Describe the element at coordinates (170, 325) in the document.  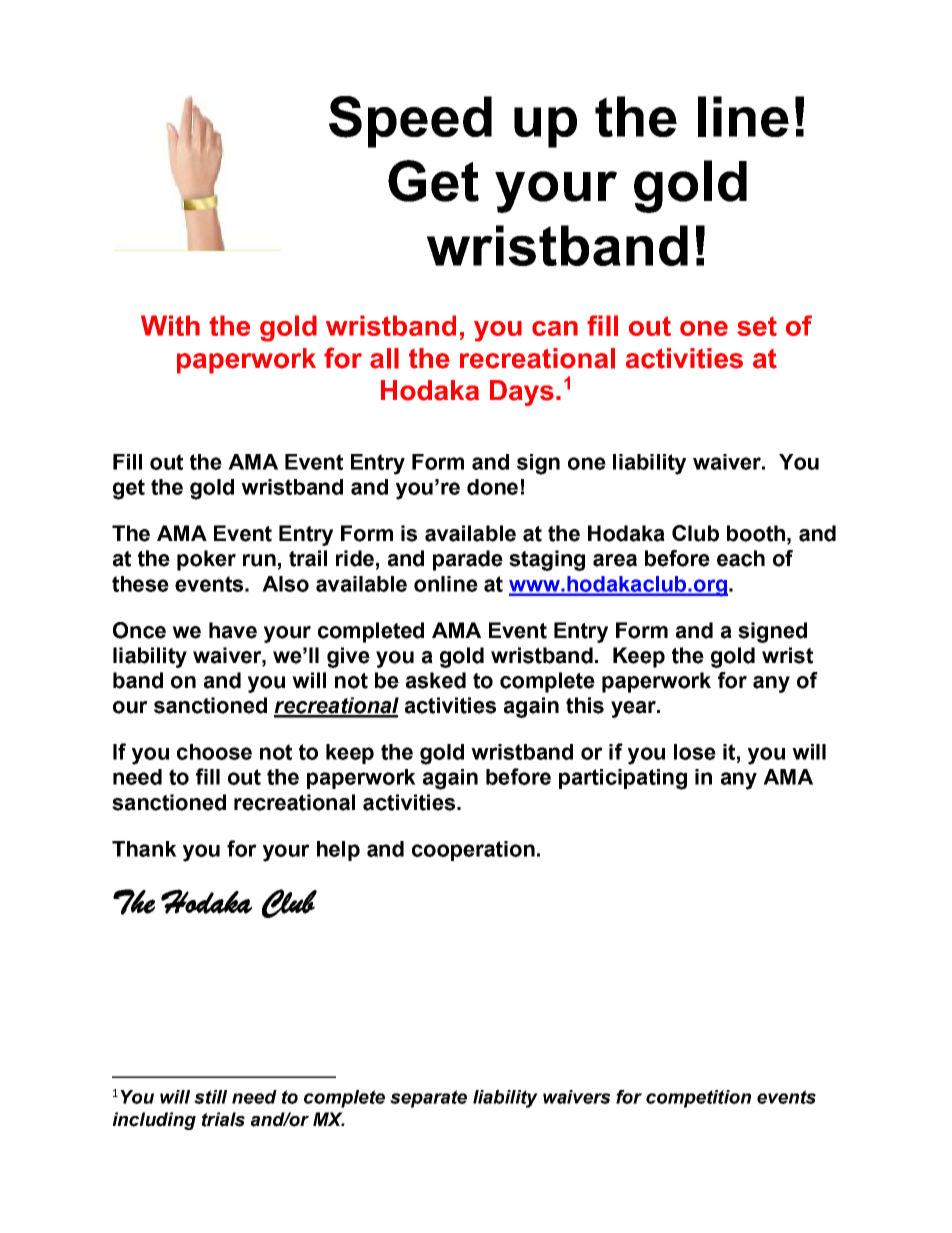
I see `With` at that location.
